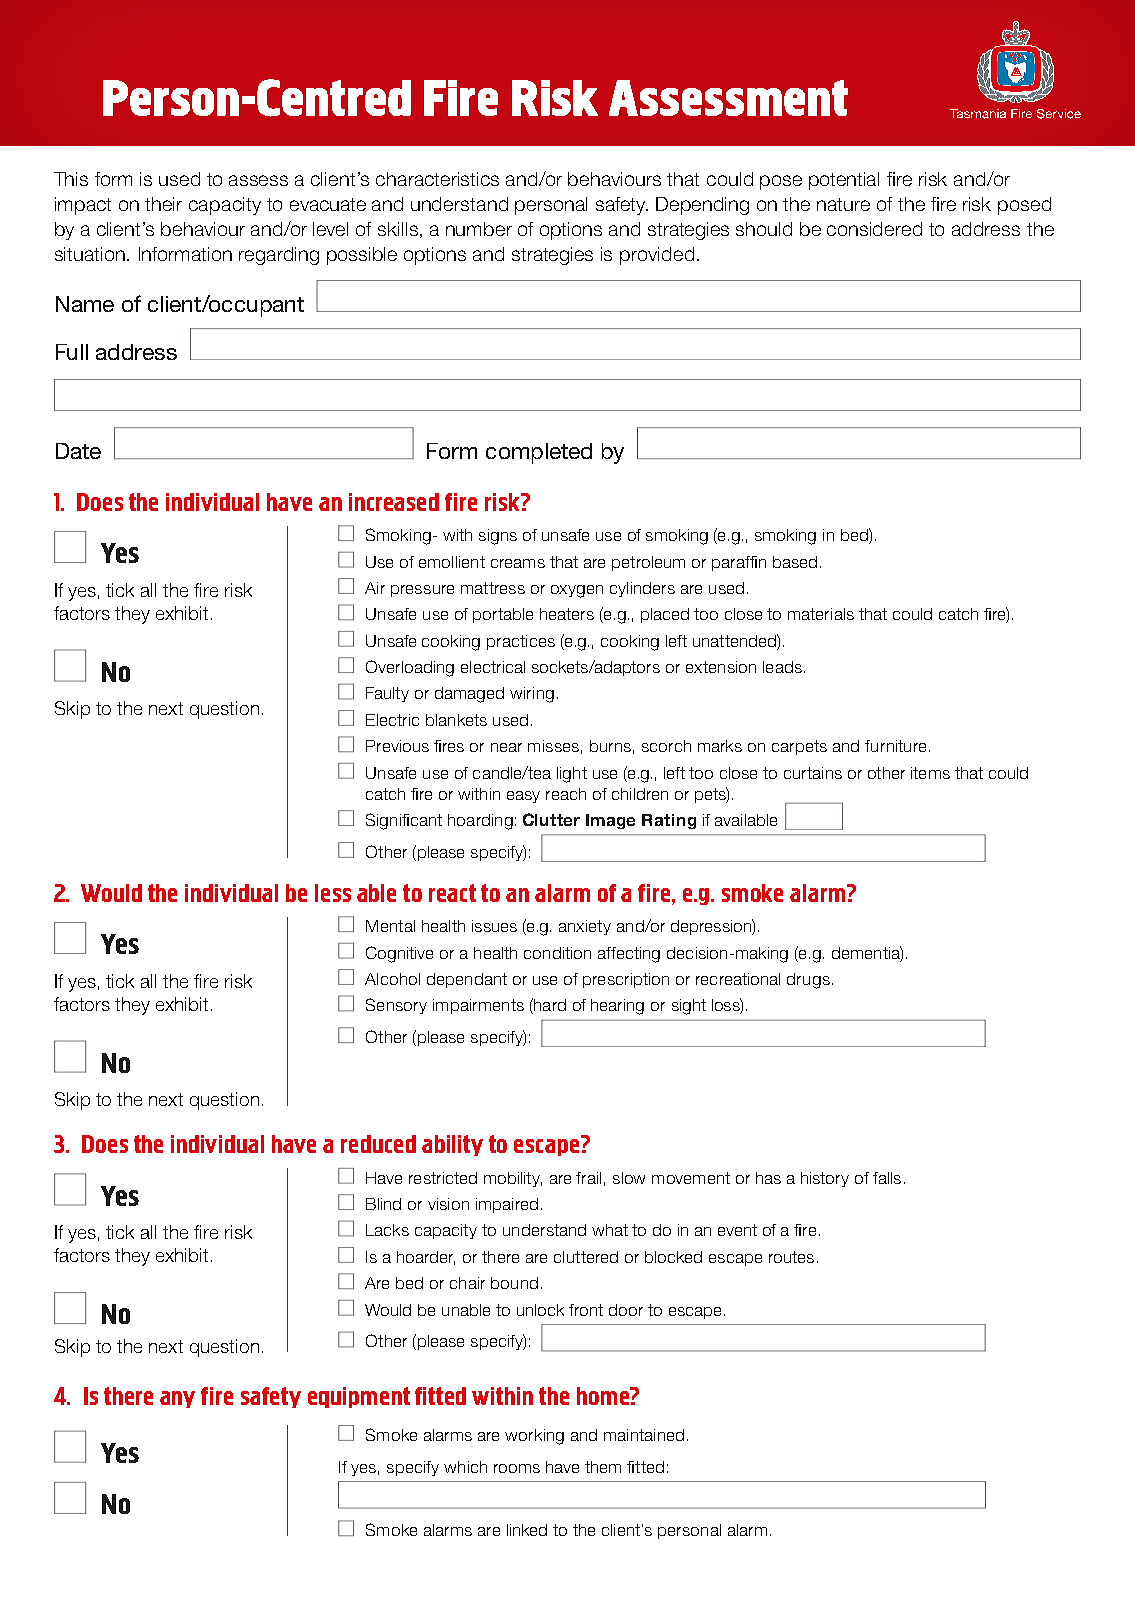 The height and width of the screenshot is (1606, 1135). I want to click on based, so click(795, 562).
